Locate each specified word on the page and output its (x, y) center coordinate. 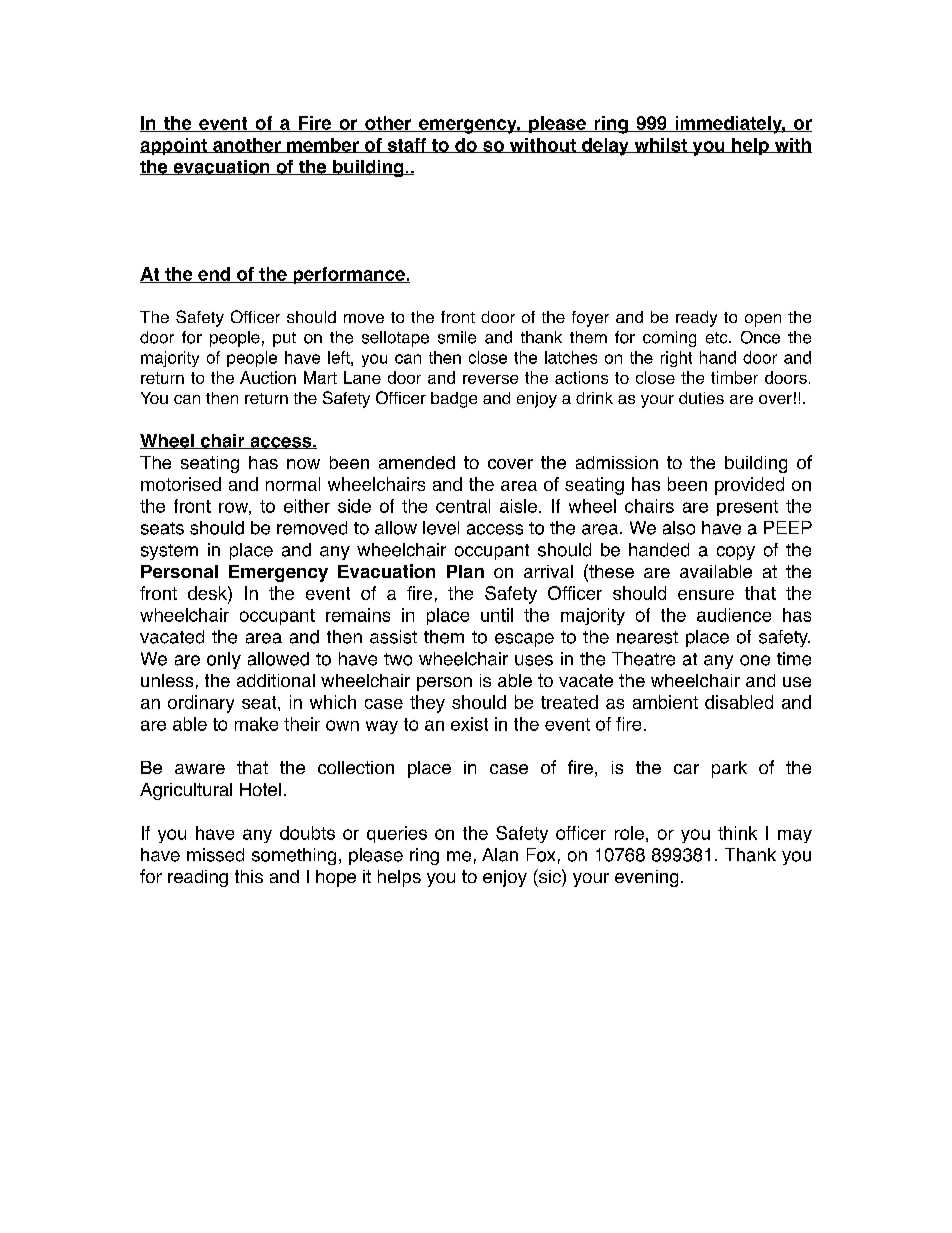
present (747, 508)
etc (718, 338)
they (427, 704)
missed (215, 855)
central (463, 506)
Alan (500, 855)
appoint (174, 146)
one (755, 660)
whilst (660, 145)
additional (276, 680)
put (284, 339)
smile (457, 337)
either (307, 506)
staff (407, 145)
